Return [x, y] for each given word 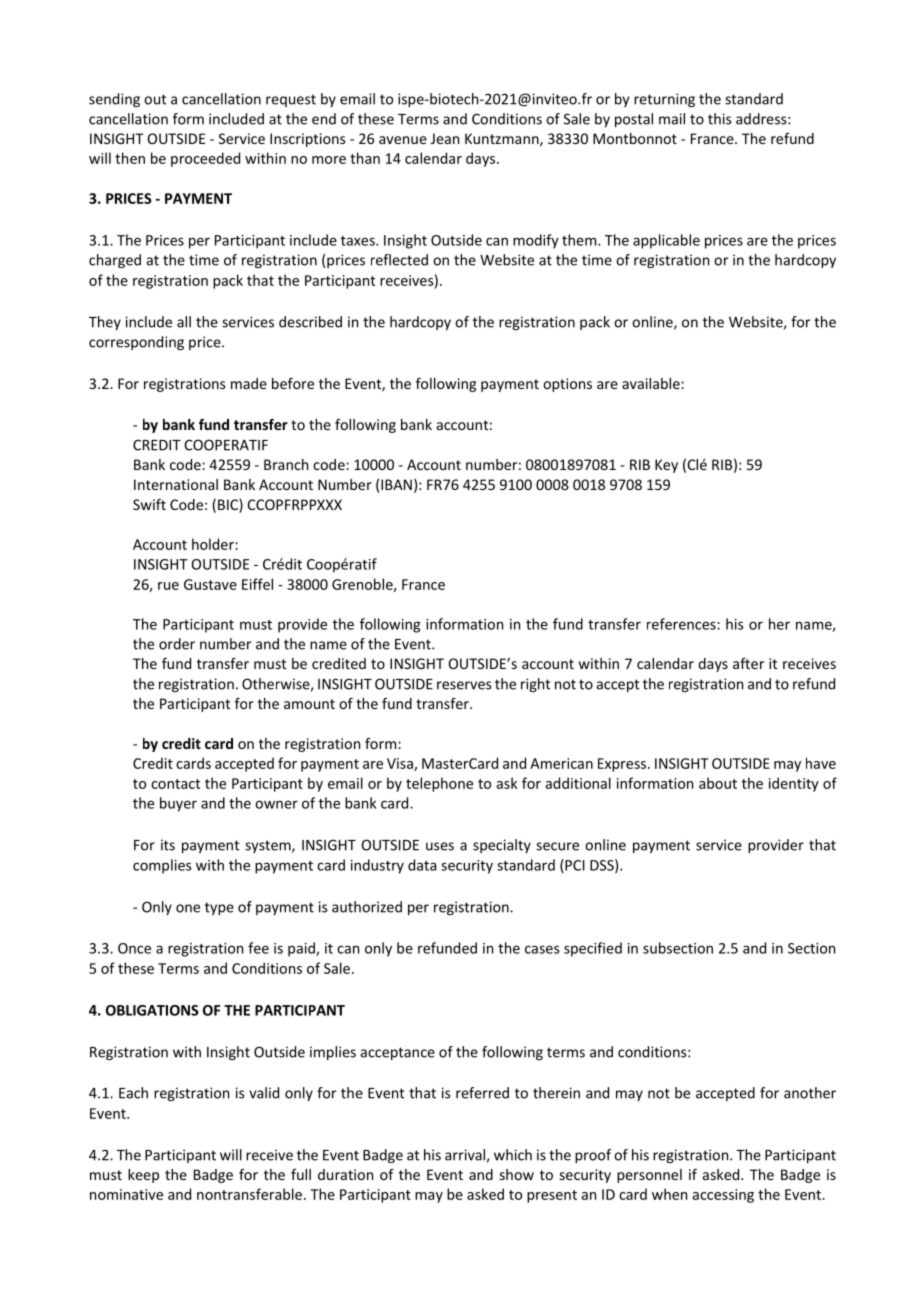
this [719, 119]
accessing [723, 1196]
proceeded [205, 159]
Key [666, 466]
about [718, 783]
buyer [178, 804]
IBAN [396, 484]
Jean [445, 138]
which [513, 1155]
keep [143, 1176]
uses [440, 846]
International [176, 484]
